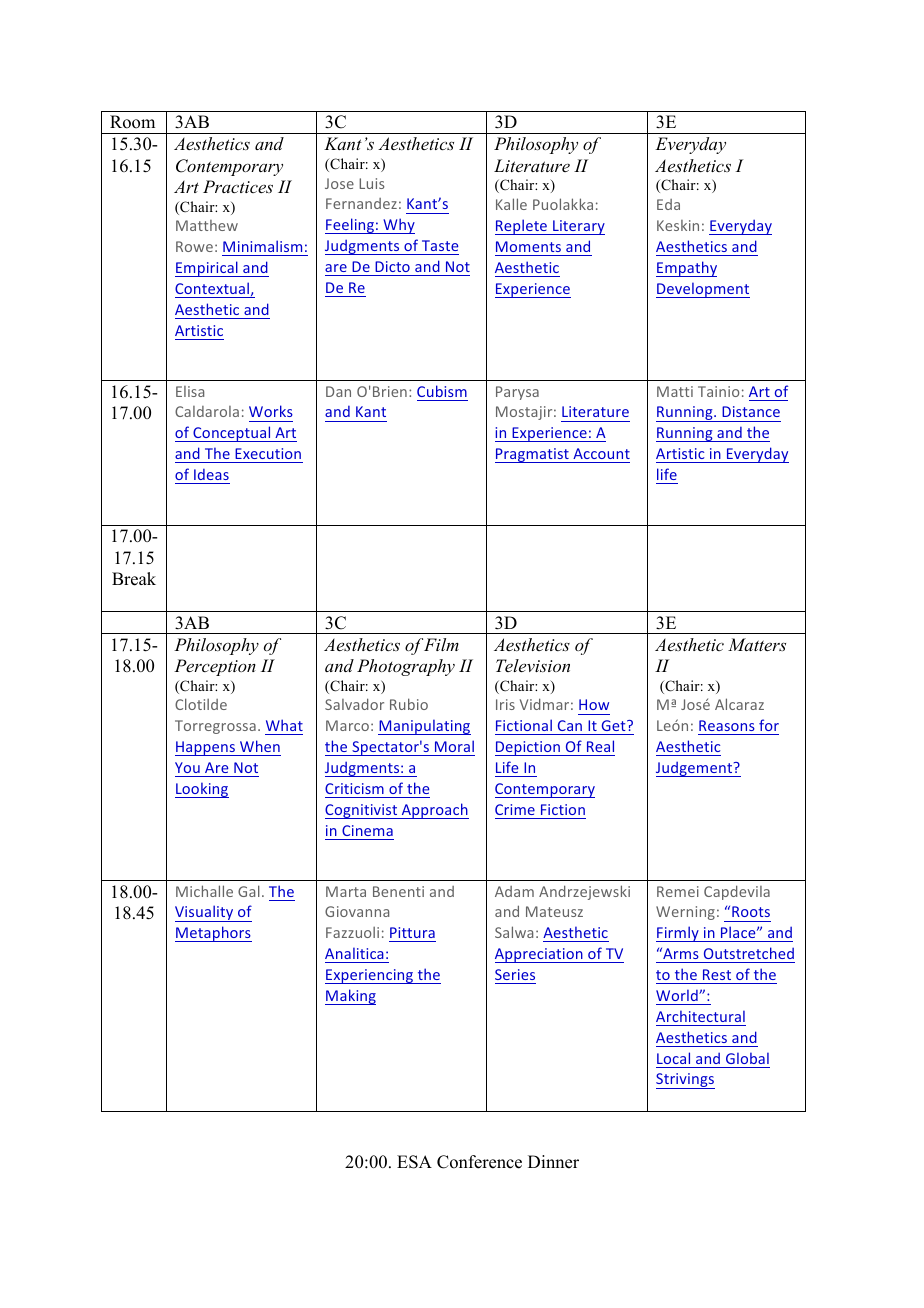  I want to click on Approach, so click(434, 811).
